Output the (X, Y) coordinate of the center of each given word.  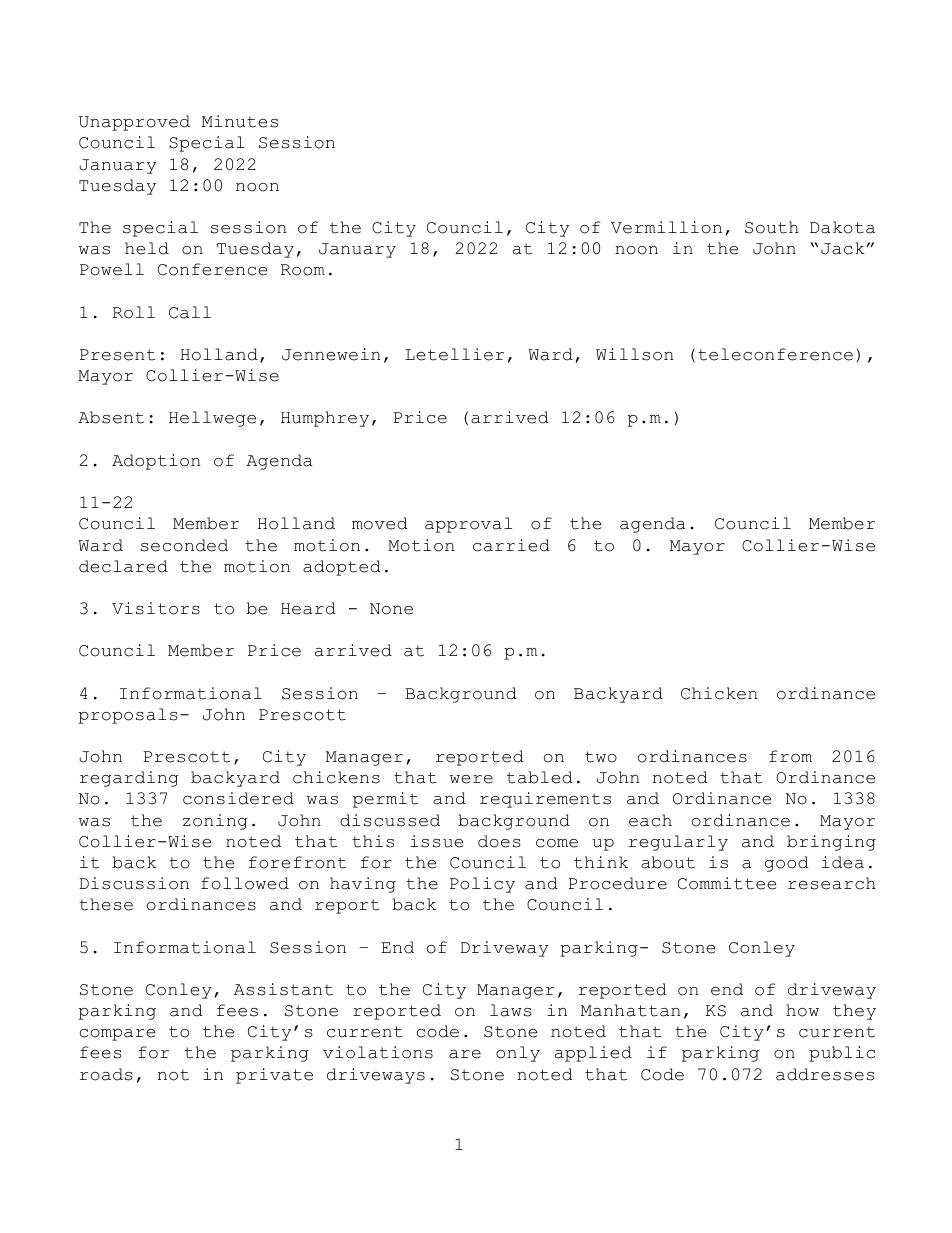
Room (303, 270)
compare (117, 1035)
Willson (634, 354)
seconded (184, 545)
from (790, 756)
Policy (482, 885)
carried (511, 545)
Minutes (240, 121)
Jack (843, 248)
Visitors (156, 608)
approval (468, 525)
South (772, 227)
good (787, 864)
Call (190, 312)
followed (245, 883)
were (471, 779)
